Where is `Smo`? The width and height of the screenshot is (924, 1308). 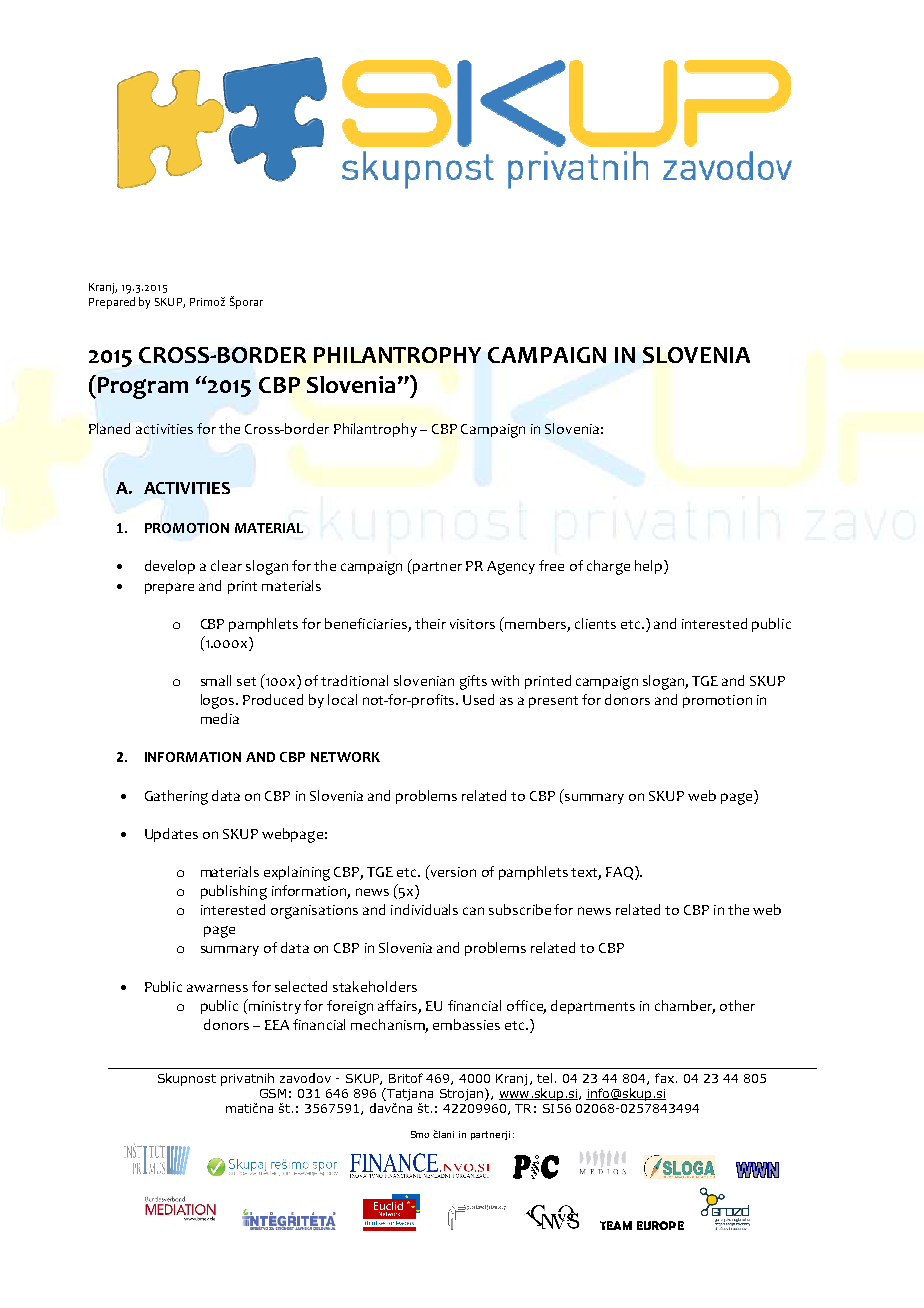
Smo is located at coordinates (420, 1134).
